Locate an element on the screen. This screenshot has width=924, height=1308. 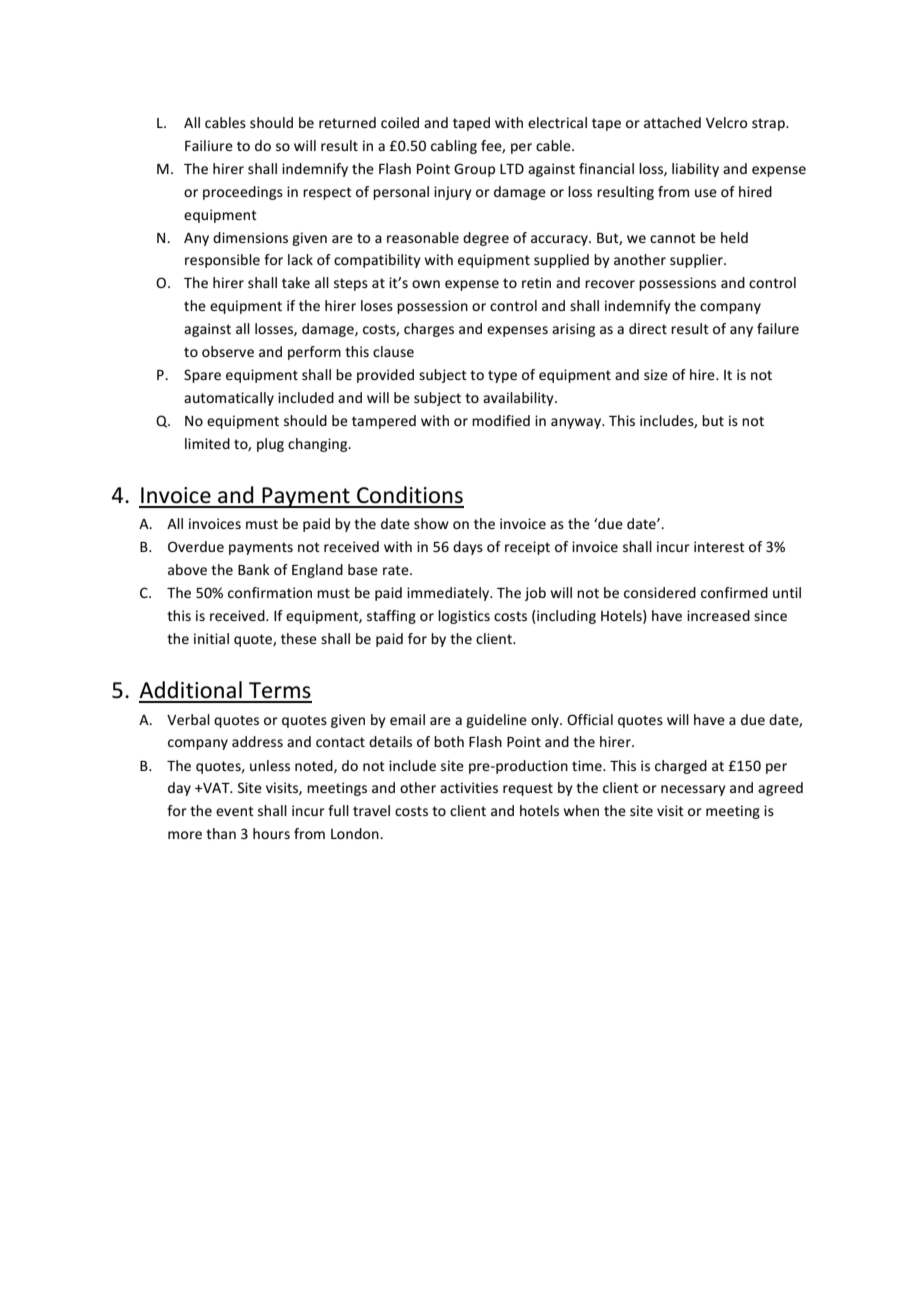
cabling is located at coordinates (454, 147).
